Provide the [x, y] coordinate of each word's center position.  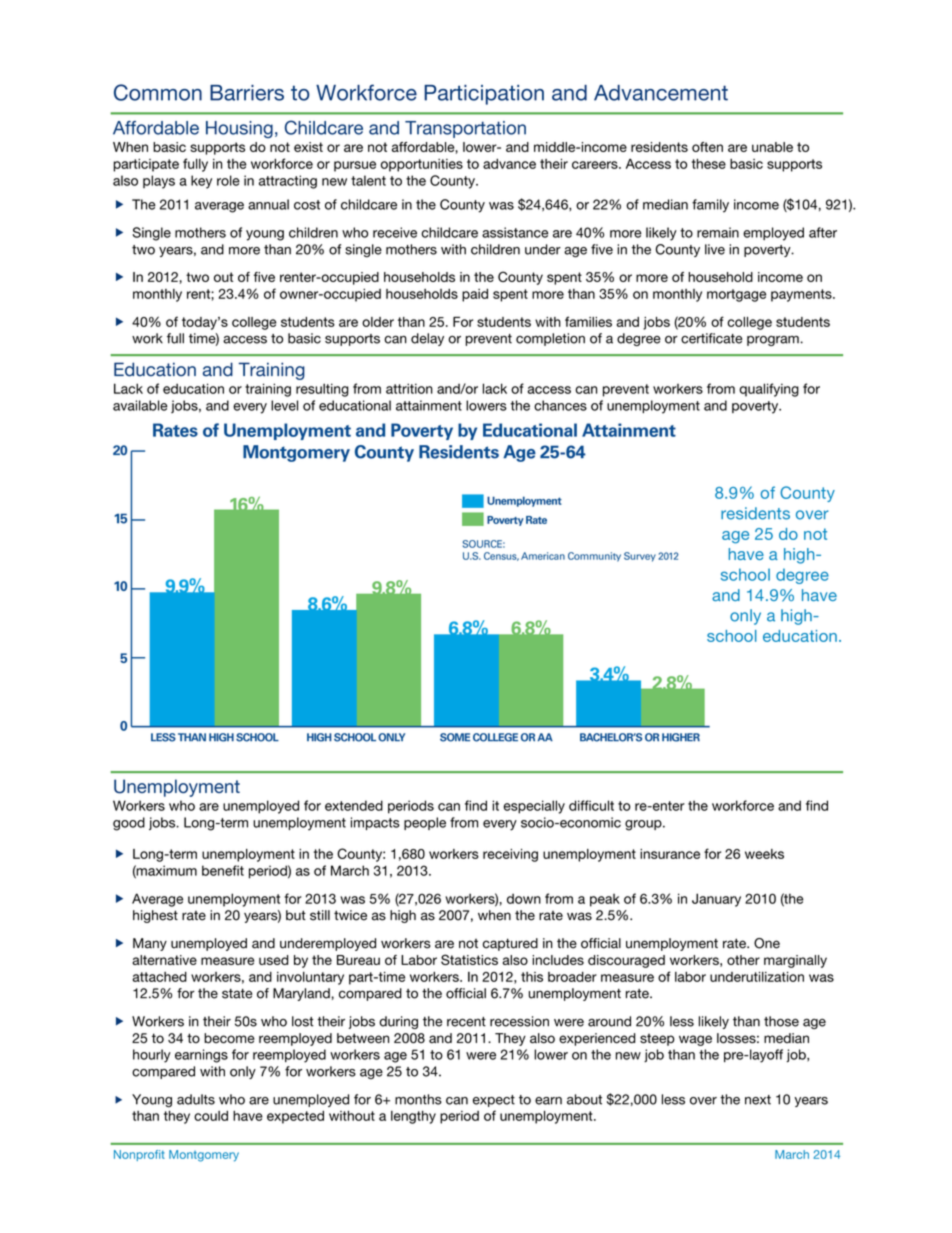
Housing [239, 129]
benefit [223, 870]
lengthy [413, 1117]
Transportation [465, 129]
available [140, 405]
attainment [429, 405]
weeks [764, 854]
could [211, 1115]
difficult [591, 805]
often [707, 147]
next [758, 1100]
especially [534, 807]
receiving [510, 855]
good [129, 824]
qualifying [769, 390]
